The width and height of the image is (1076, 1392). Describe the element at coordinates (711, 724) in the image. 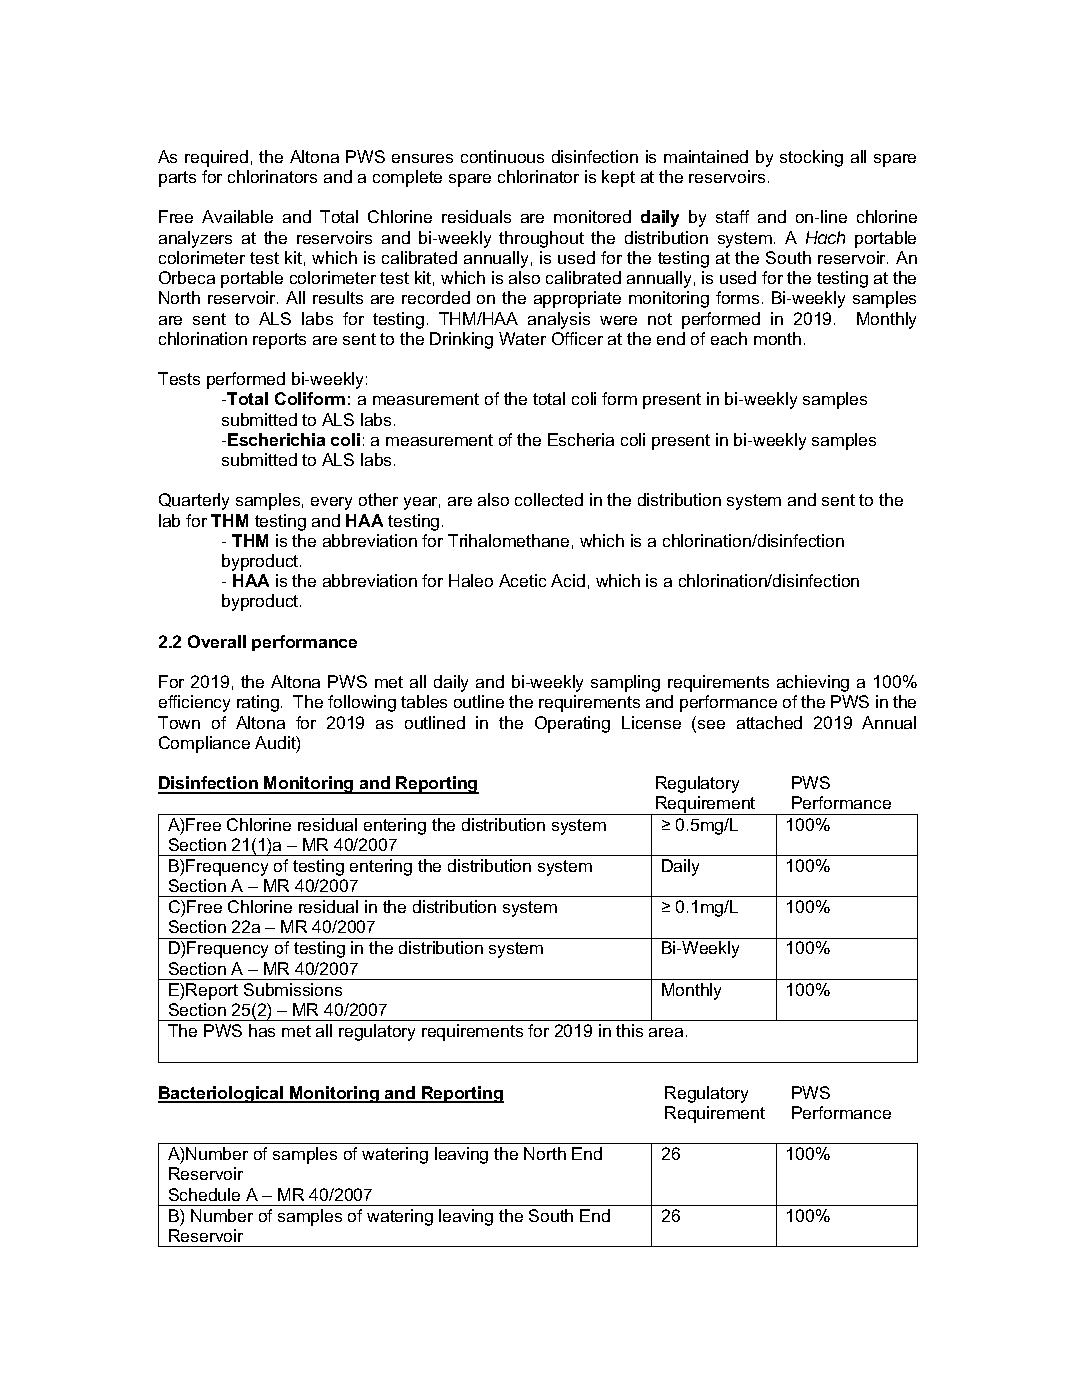

I see `see` at that location.
